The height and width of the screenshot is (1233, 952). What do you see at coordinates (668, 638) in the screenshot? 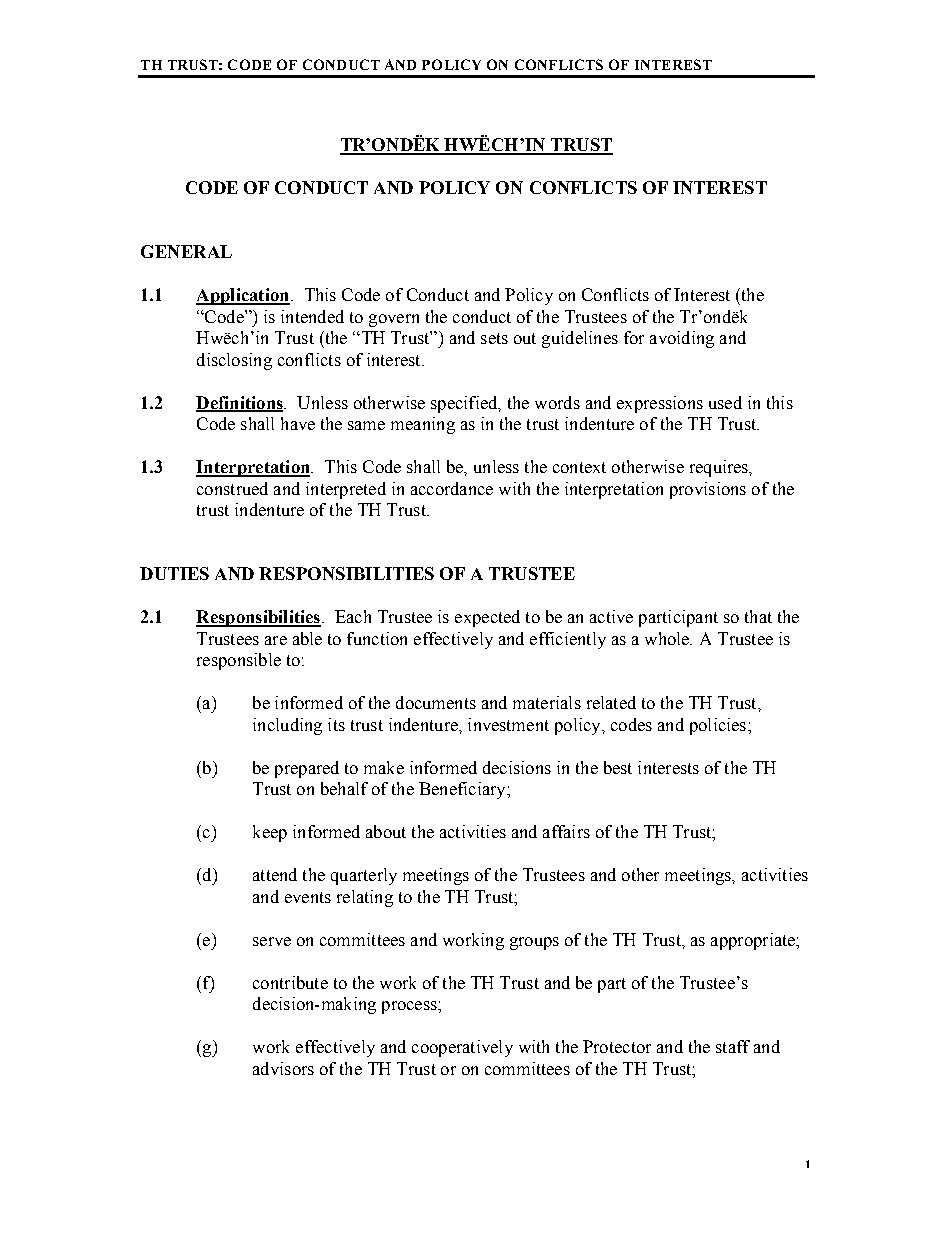
I see `whole` at bounding box center [668, 638].
